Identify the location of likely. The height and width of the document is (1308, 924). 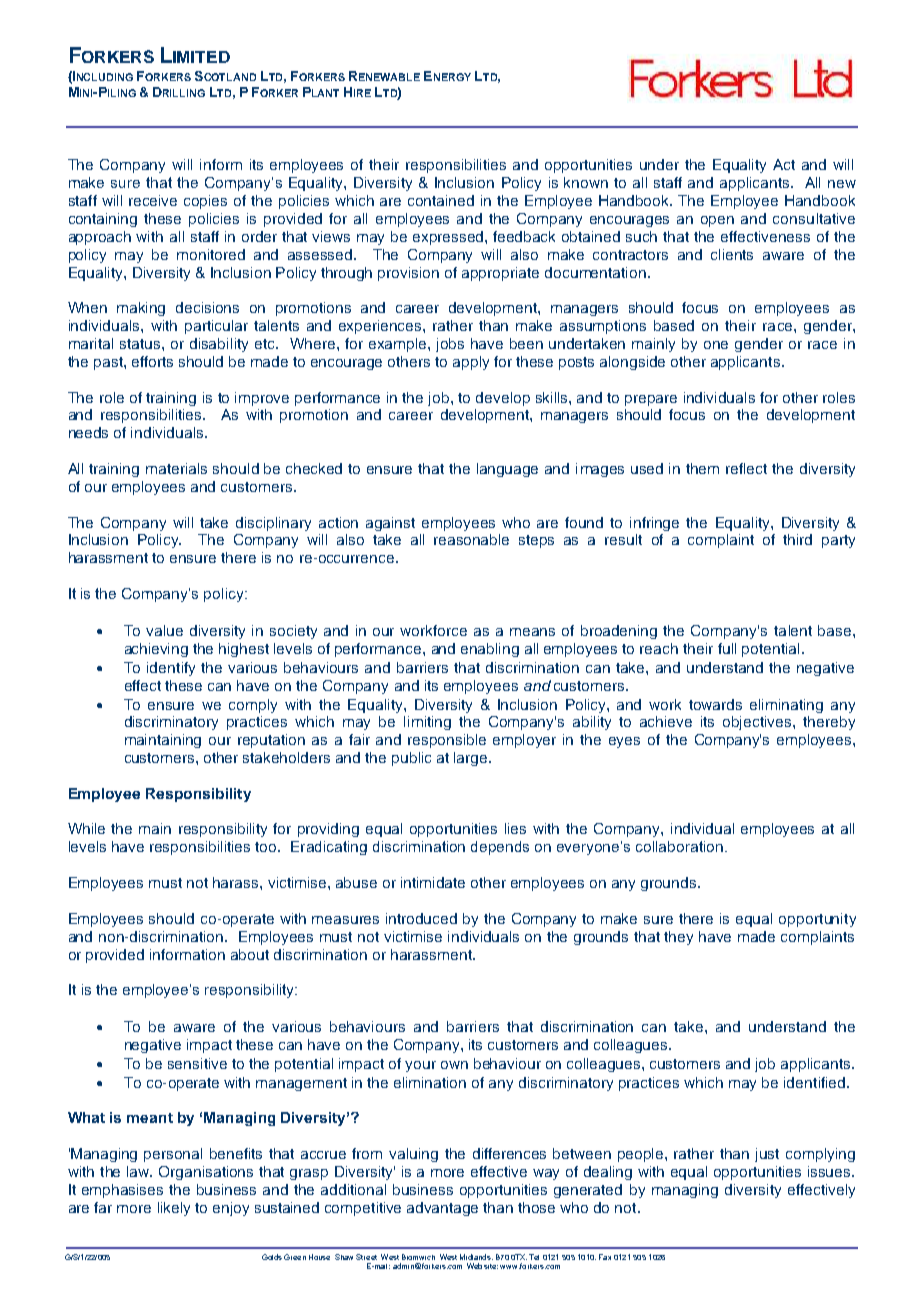
(174, 1209).
